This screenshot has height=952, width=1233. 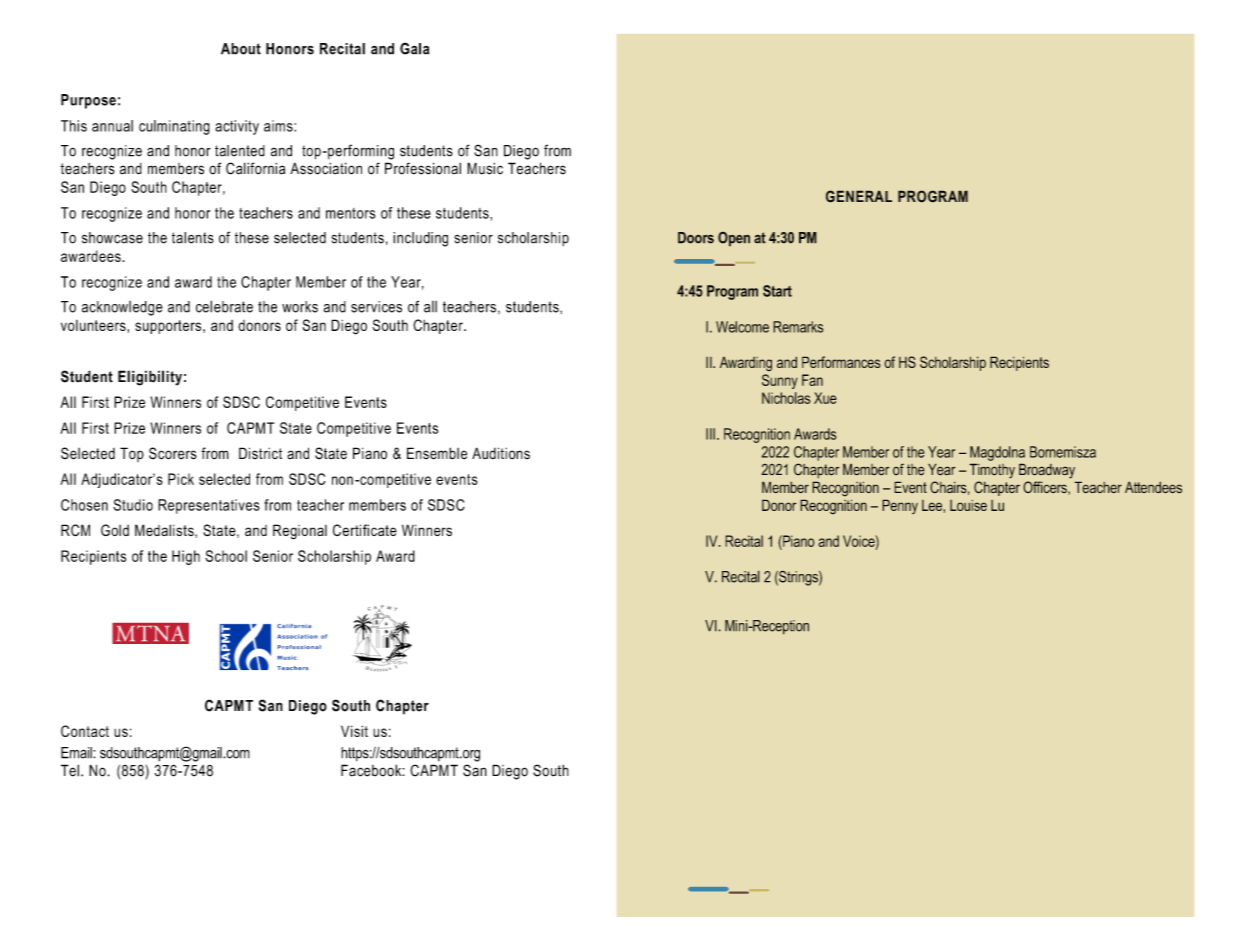 I want to click on About, so click(x=241, y=49).
